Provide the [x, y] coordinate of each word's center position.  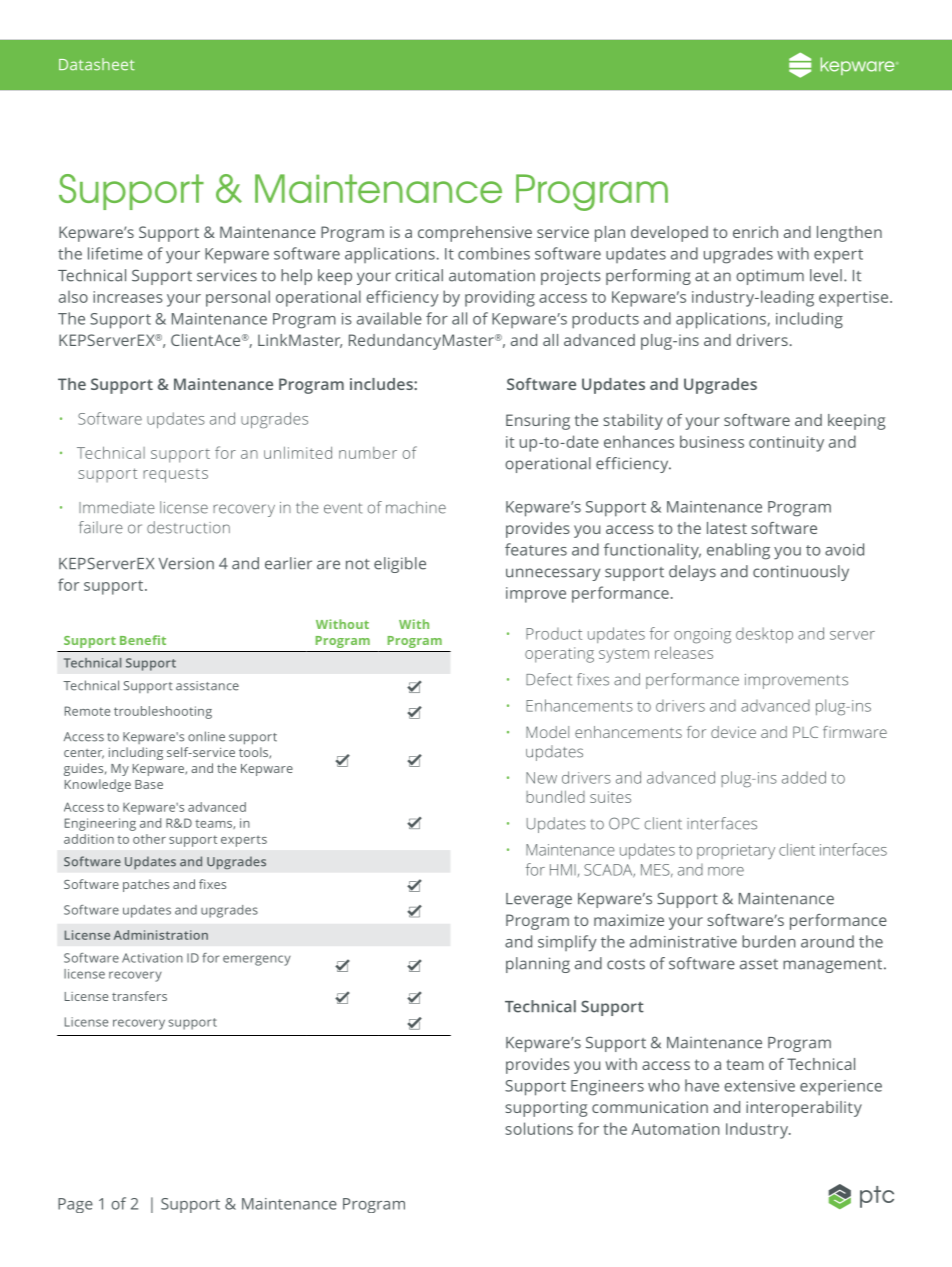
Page [75, 1205]
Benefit [143, 640]
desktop [764, 635]
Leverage [539, 900]
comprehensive [475, 234]
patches [146, 885]
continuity [786, 444]
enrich [755, 232]
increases [128, 297]
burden [768, 941]
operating [559, 655]
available [389, 318]
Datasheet [97, 64]
